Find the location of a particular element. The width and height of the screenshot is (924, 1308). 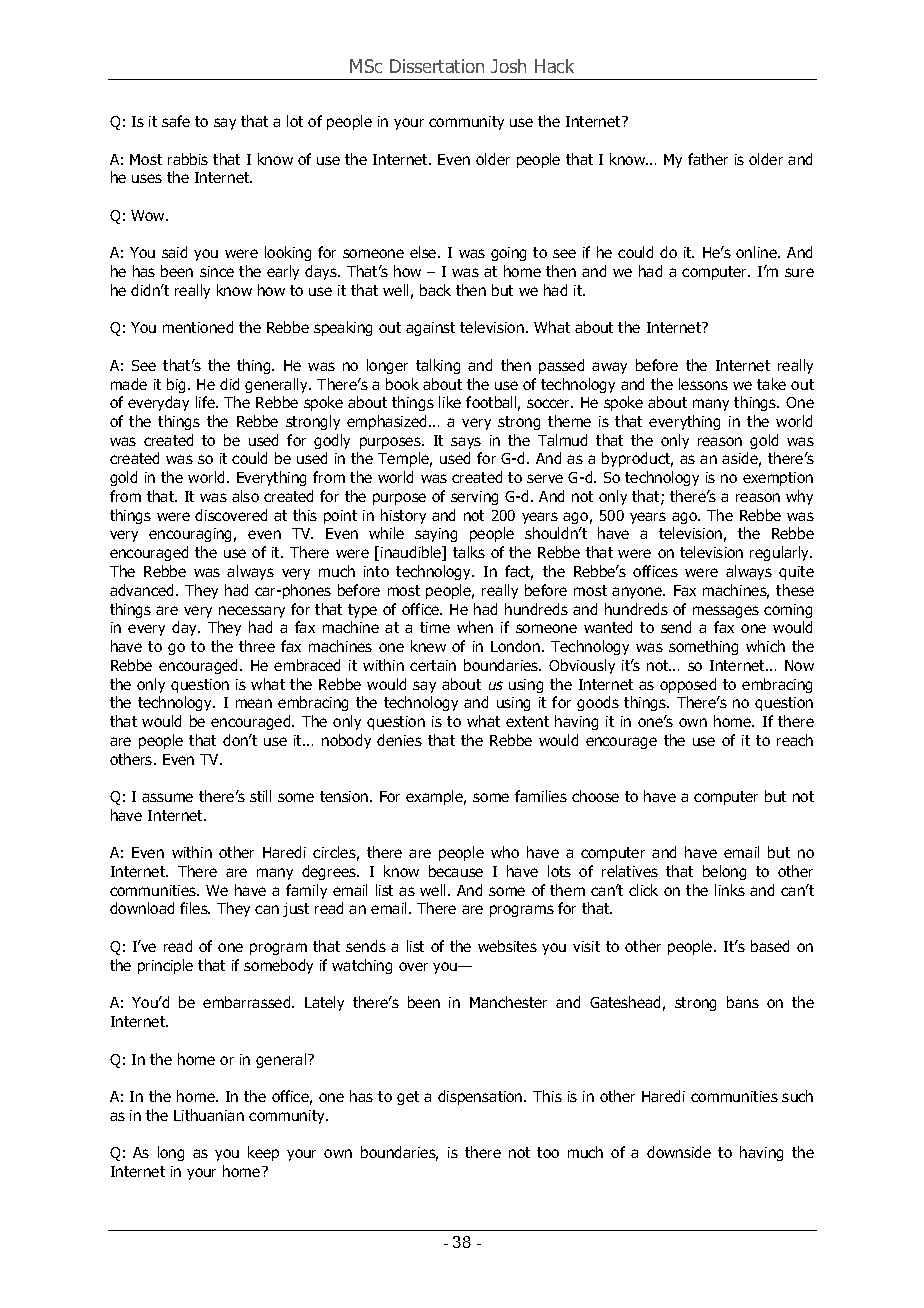

extent is located at coordinates (527, 721).
